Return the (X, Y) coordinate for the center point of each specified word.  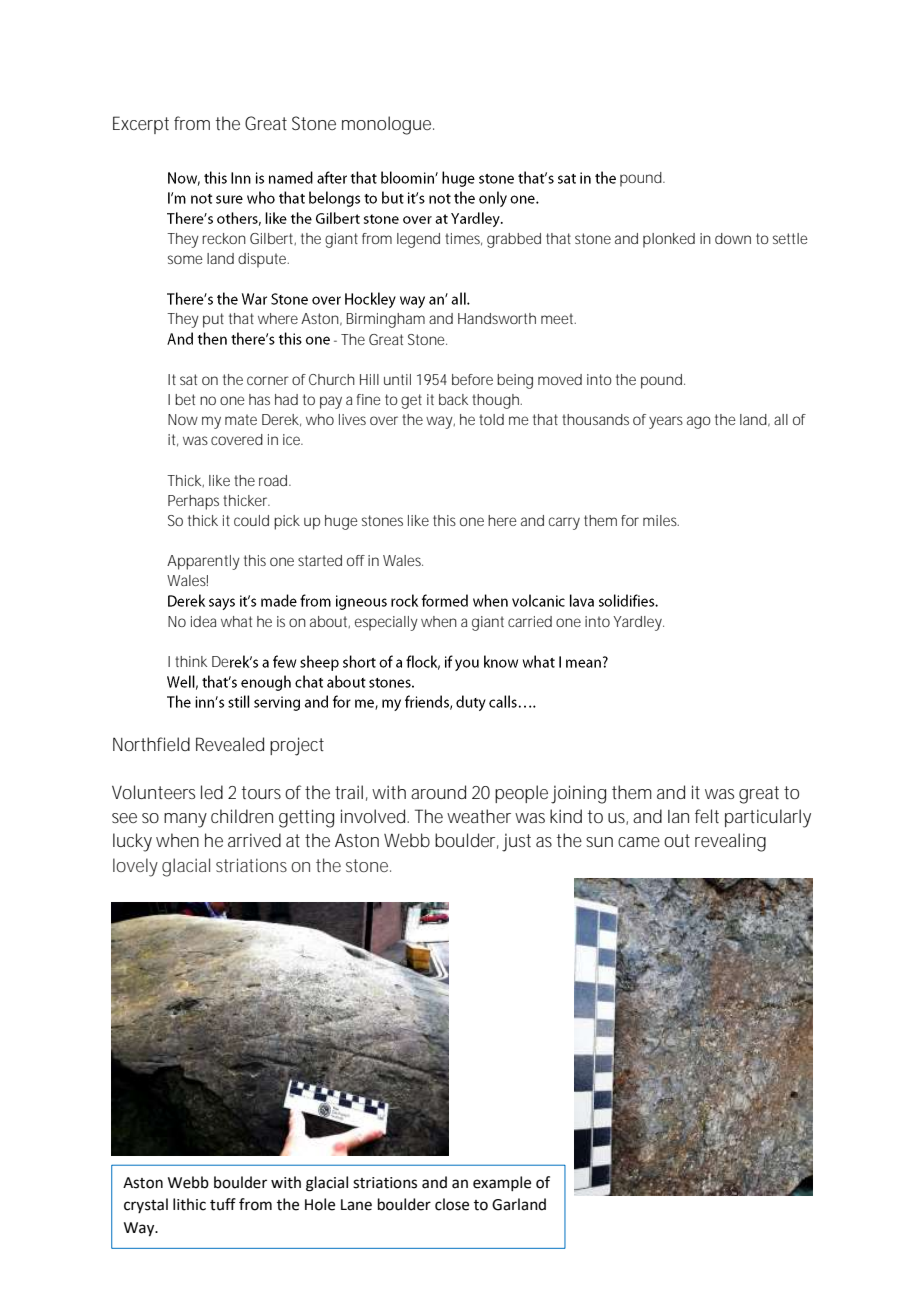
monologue (388, 125)
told (491, 419)
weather (479, 816)
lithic (189, 1204)
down (733, 238)
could (251, 520)
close (452, 1204)
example (502, 1183)
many (185, 820)
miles (661, 520)
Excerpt (141, 125)
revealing (730, 842)
